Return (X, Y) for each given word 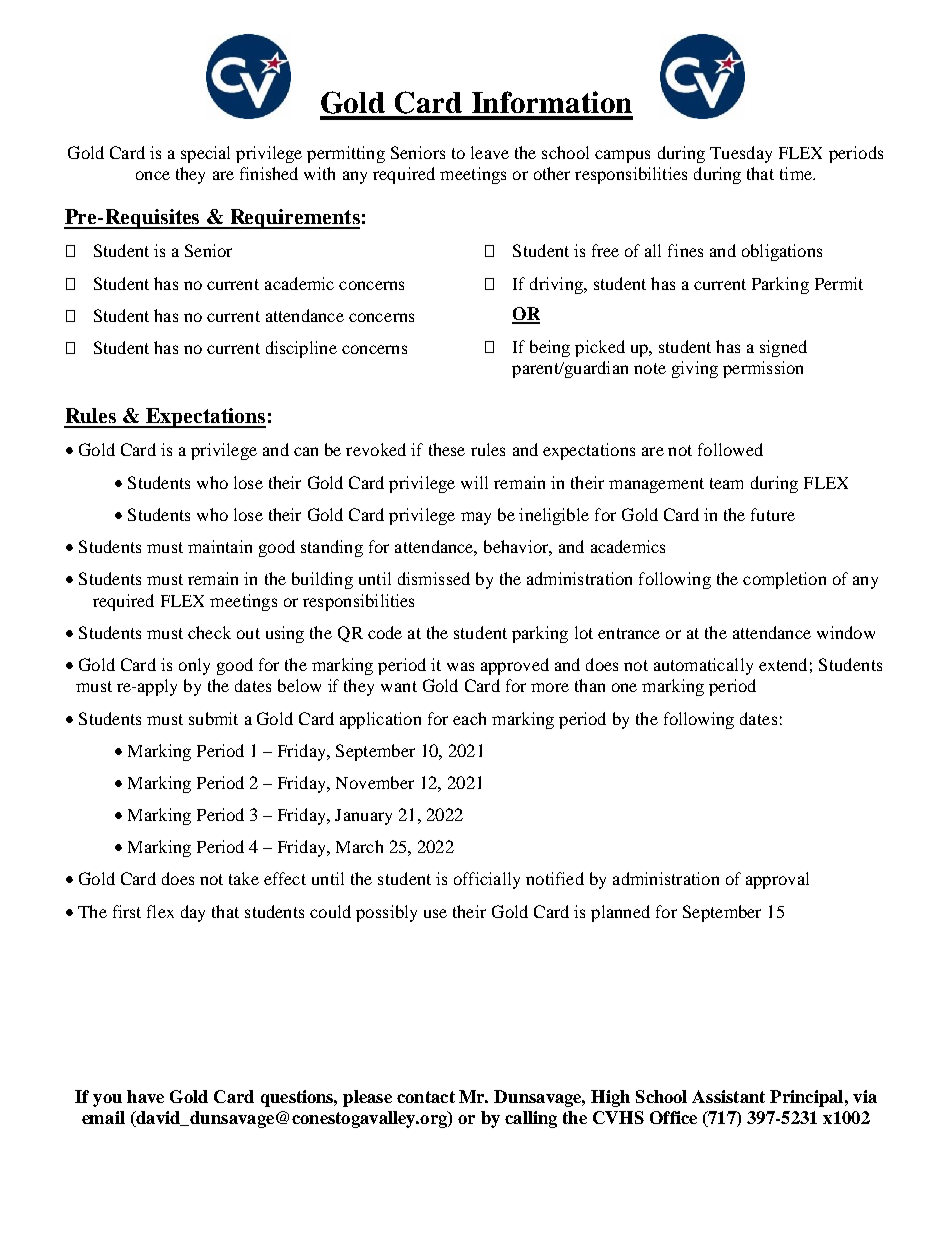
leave (490, 152)
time (797, 173)
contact (426, 1097)
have (145, 1096)
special (205, 154)
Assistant (728, 1096)
